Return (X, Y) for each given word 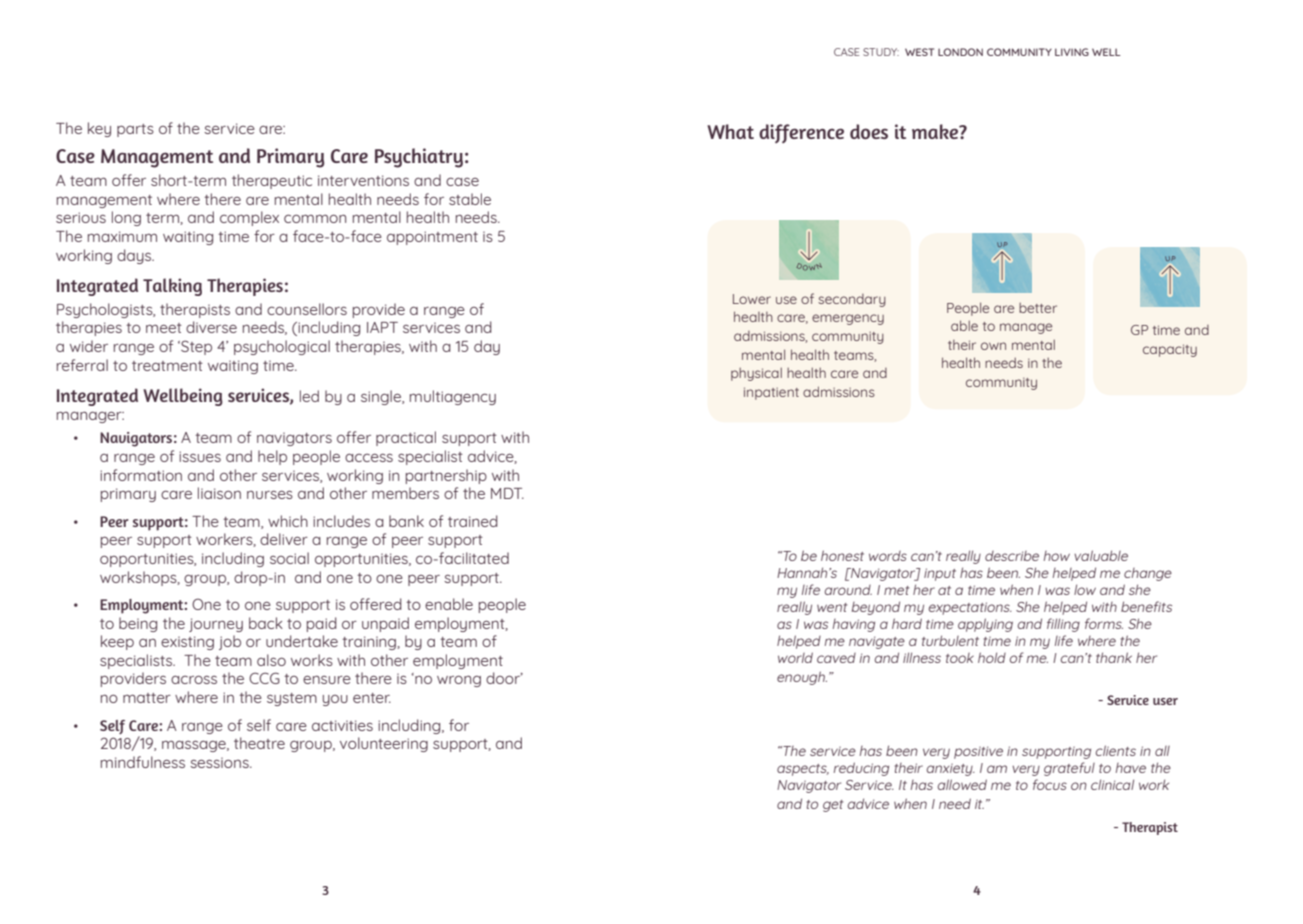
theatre (259, 743)
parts (135, 130)
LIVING (1072, 52)
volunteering (384, 744)
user (1165, 701)
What (730, 131)
